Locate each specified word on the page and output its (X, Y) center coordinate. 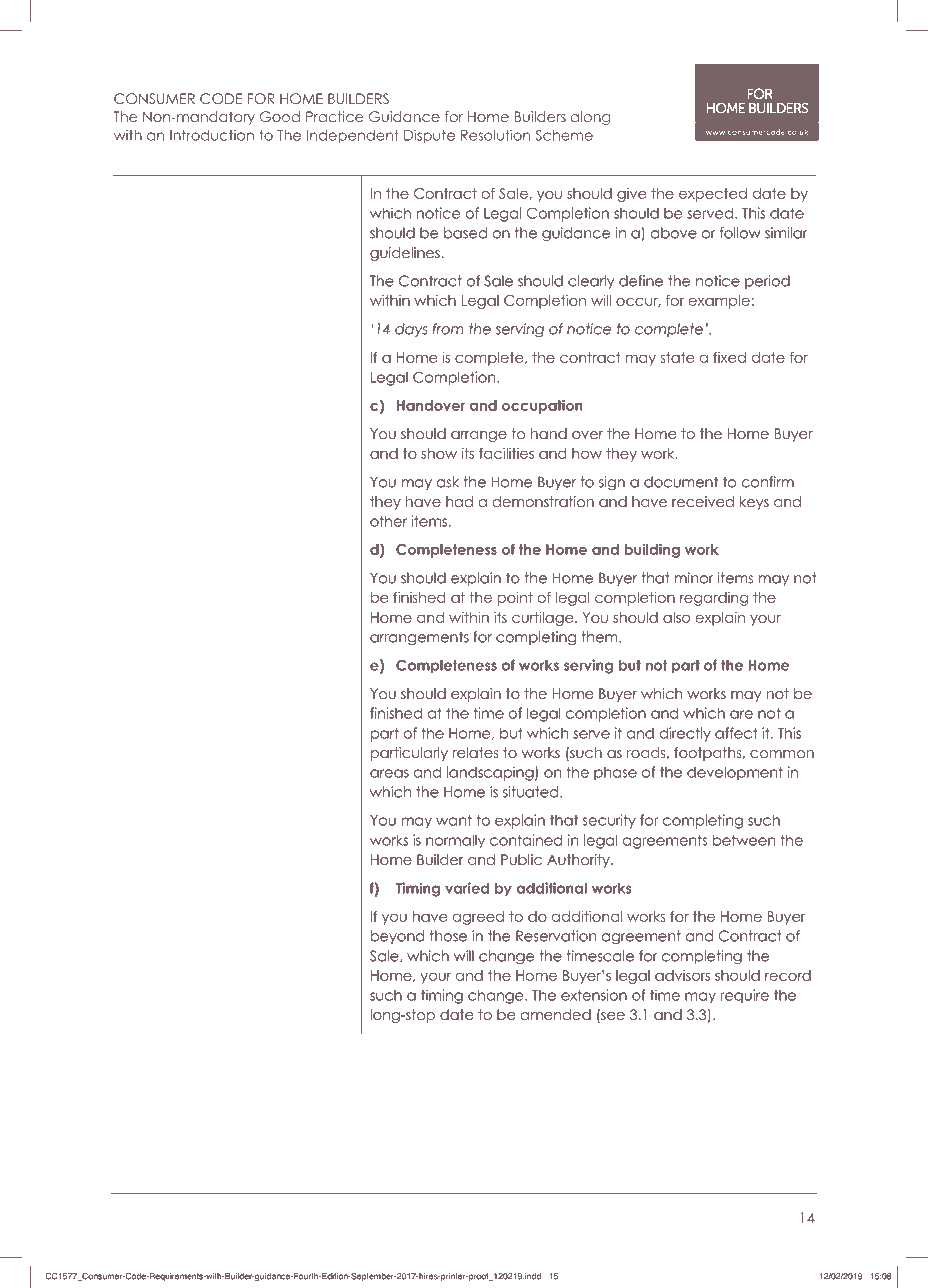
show (439, 453)
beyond (397, 937)
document (681, 482)
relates (475, 752)
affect (736, 733)
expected (713, 195)
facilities (506, 453)
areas (389, 773)
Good (280, 116)
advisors (682, 975)
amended (555, 1014)
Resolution (495, 135)
